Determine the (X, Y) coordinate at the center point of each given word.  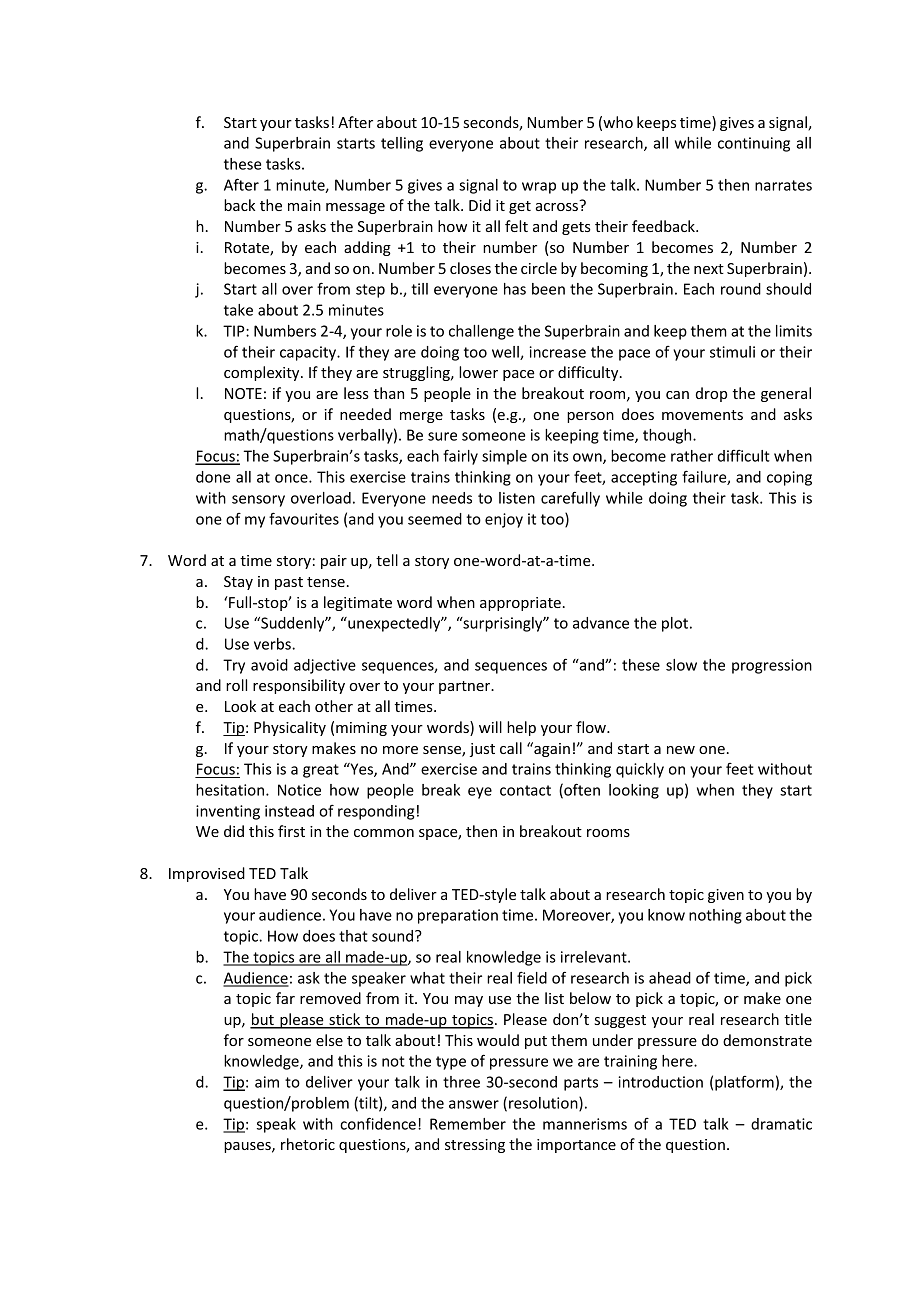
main (304, 205)
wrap (539, 188)
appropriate (520, 604)
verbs (273, 644)
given (726, 896)
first (291, 831)
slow (681, 665)
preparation (458, 916)
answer (474, 1104)
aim (267, 1082)
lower (478, 372)
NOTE (243, 393)
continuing (754, 144)
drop (711, 394)
